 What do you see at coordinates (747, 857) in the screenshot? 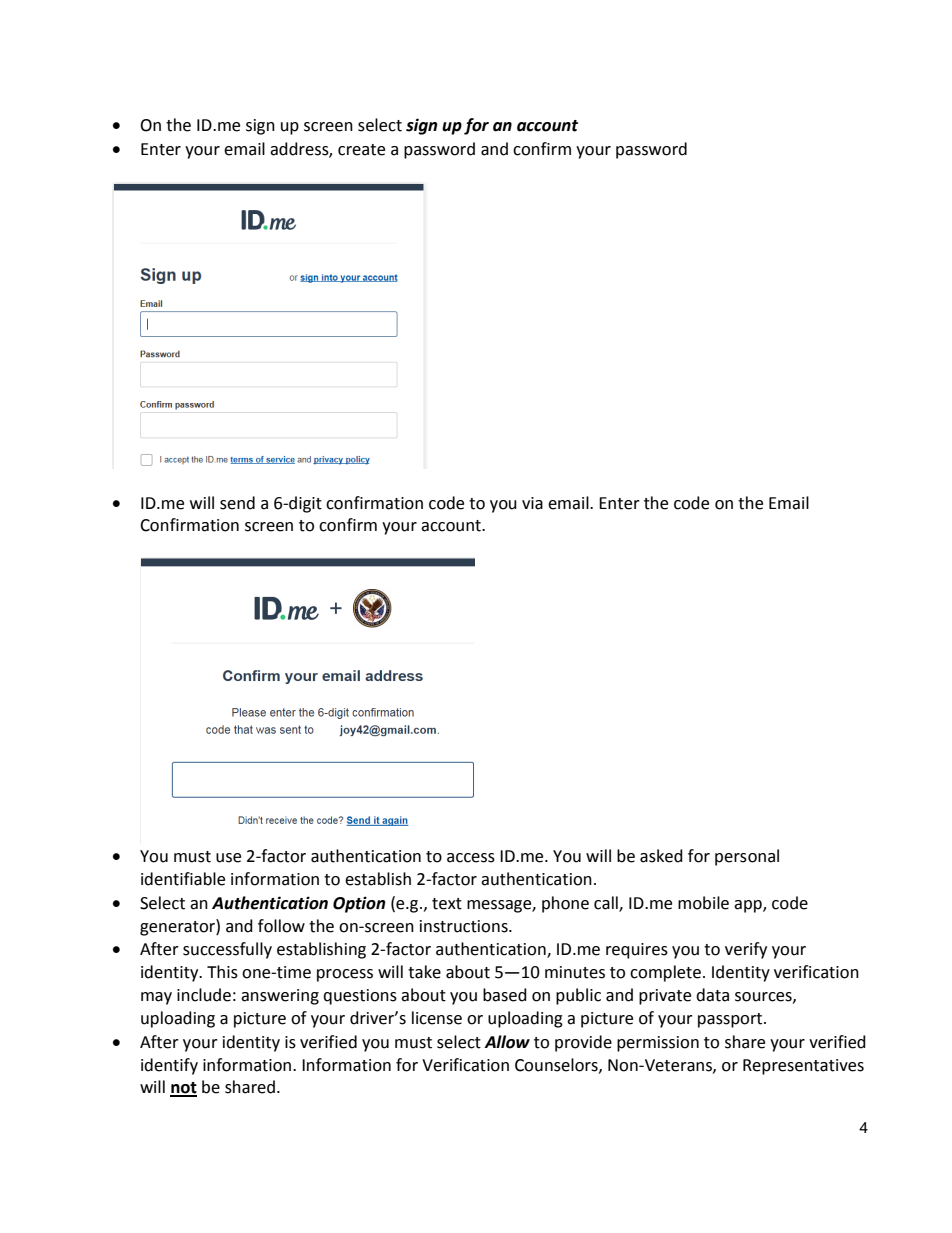
I see `personal` at bounding box center [747, 857].
